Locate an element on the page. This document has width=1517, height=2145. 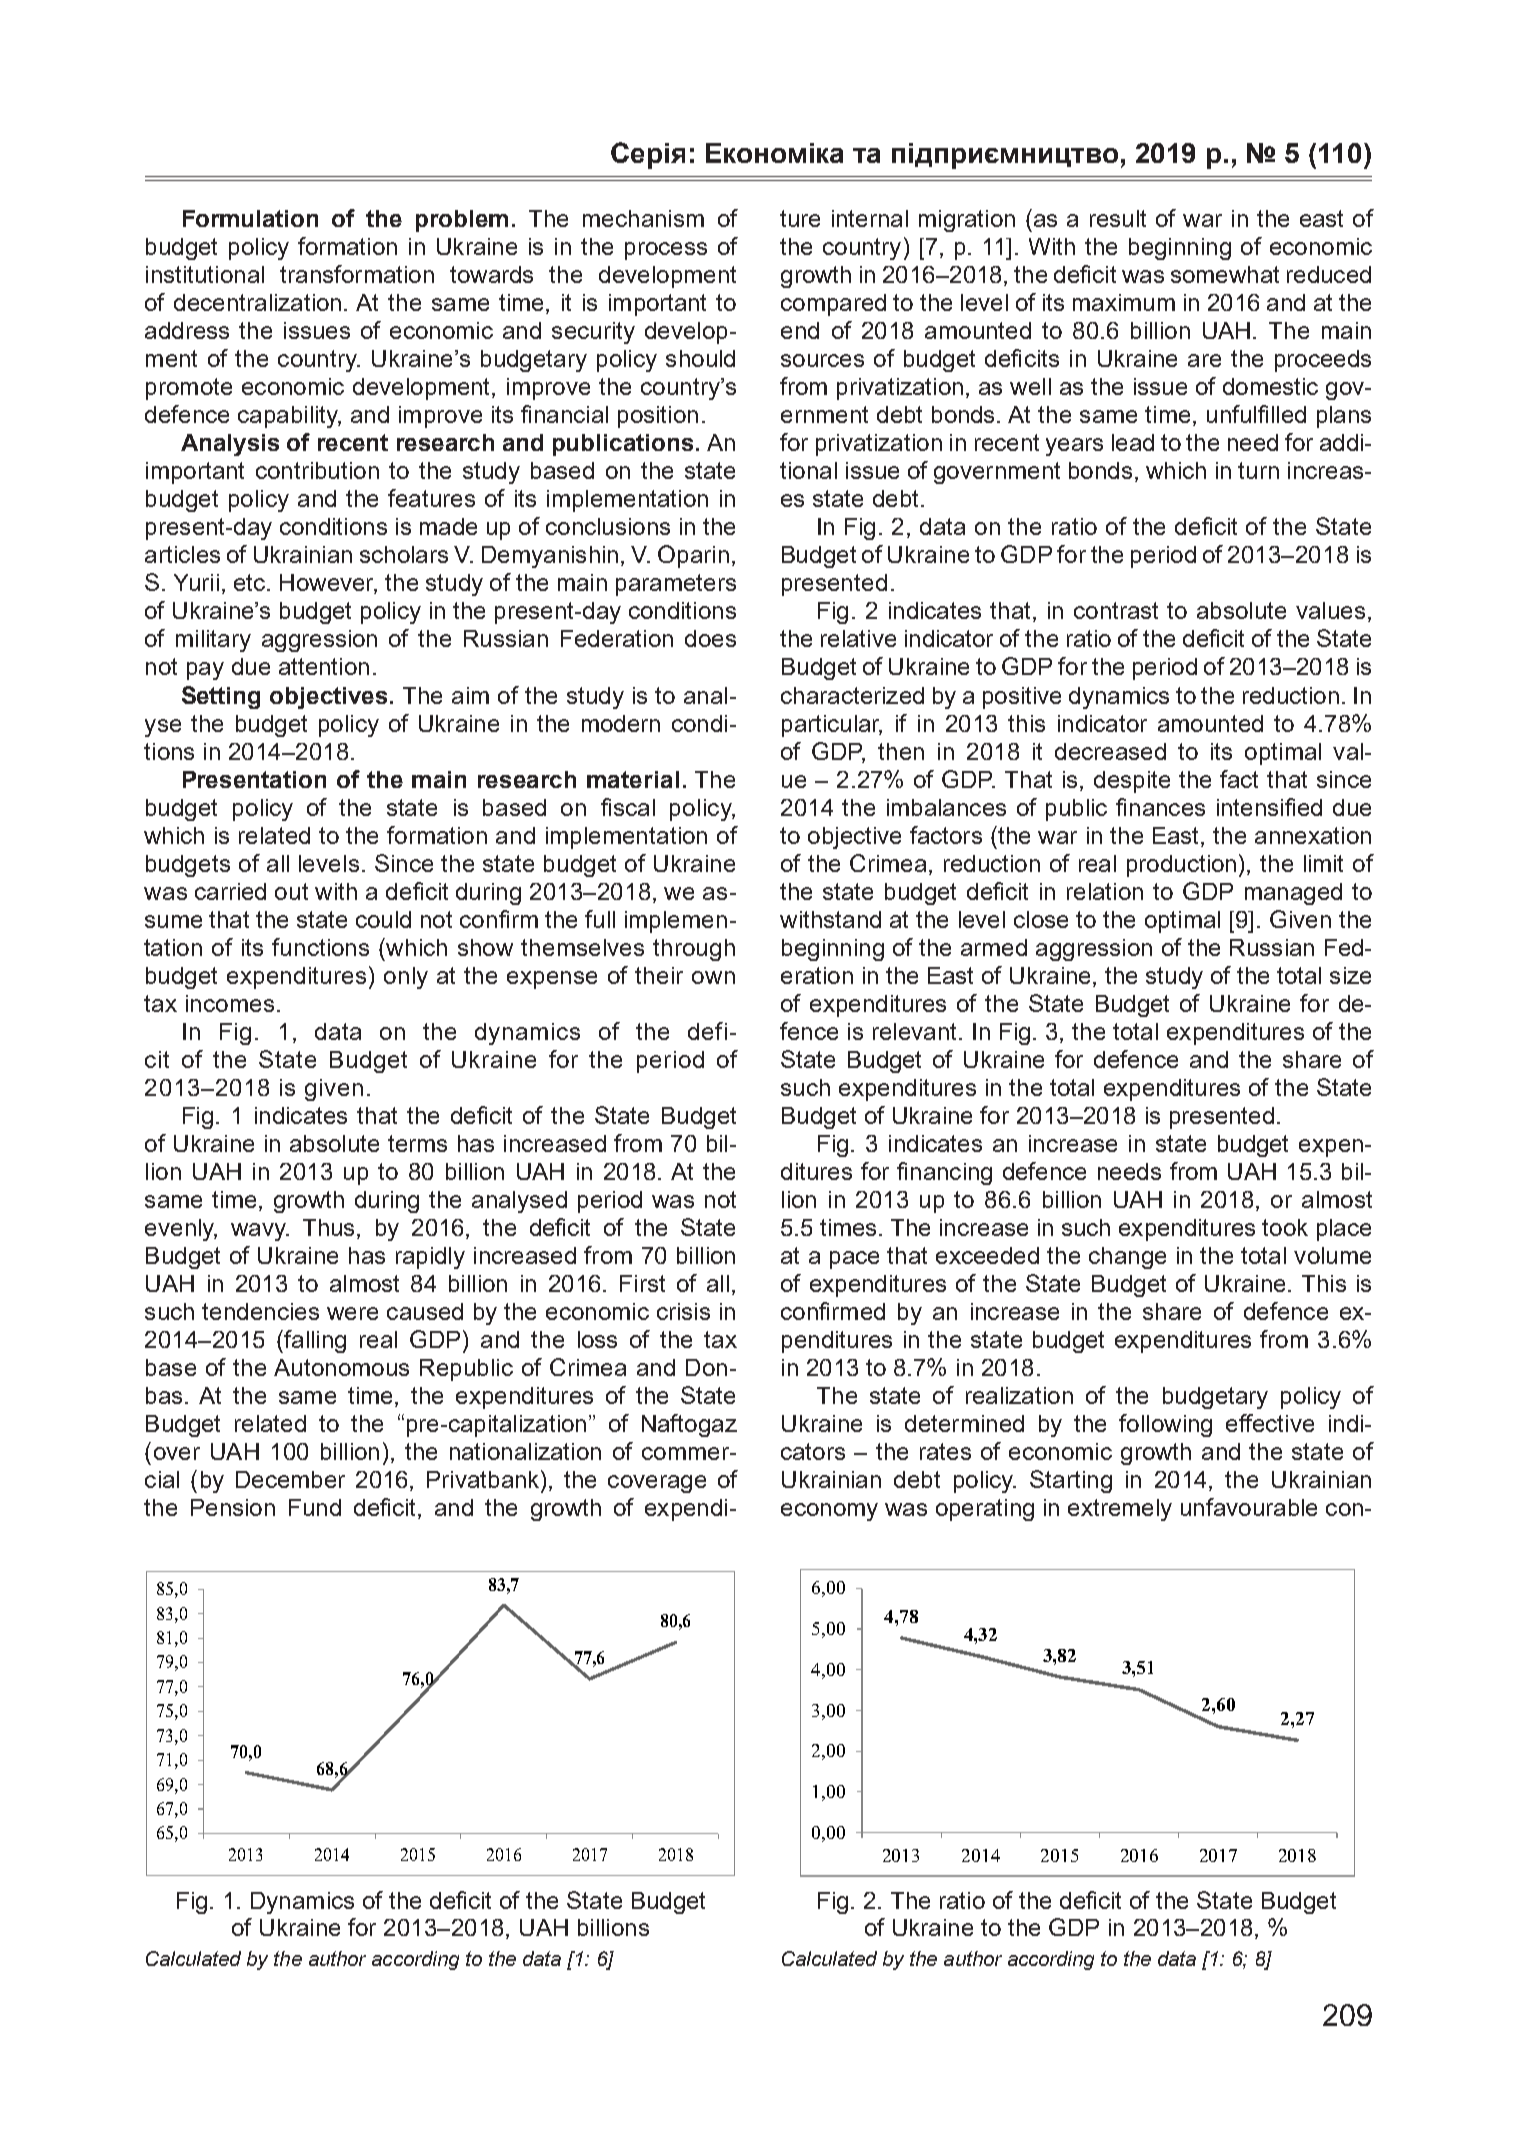
process is located at coordinates (666, 251).
